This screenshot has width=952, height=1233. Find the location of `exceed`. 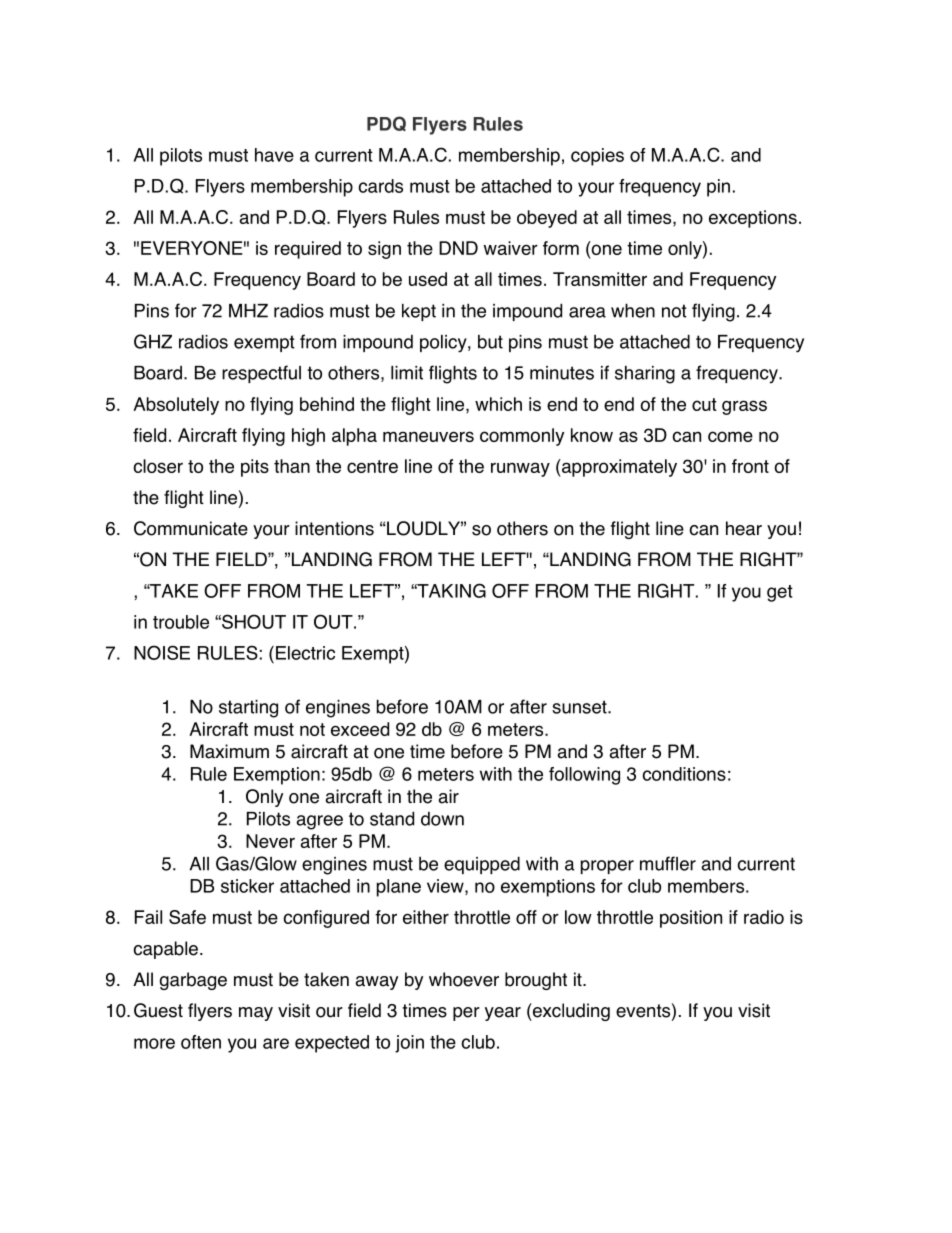

exceed is located at coordinates (360, 729).
